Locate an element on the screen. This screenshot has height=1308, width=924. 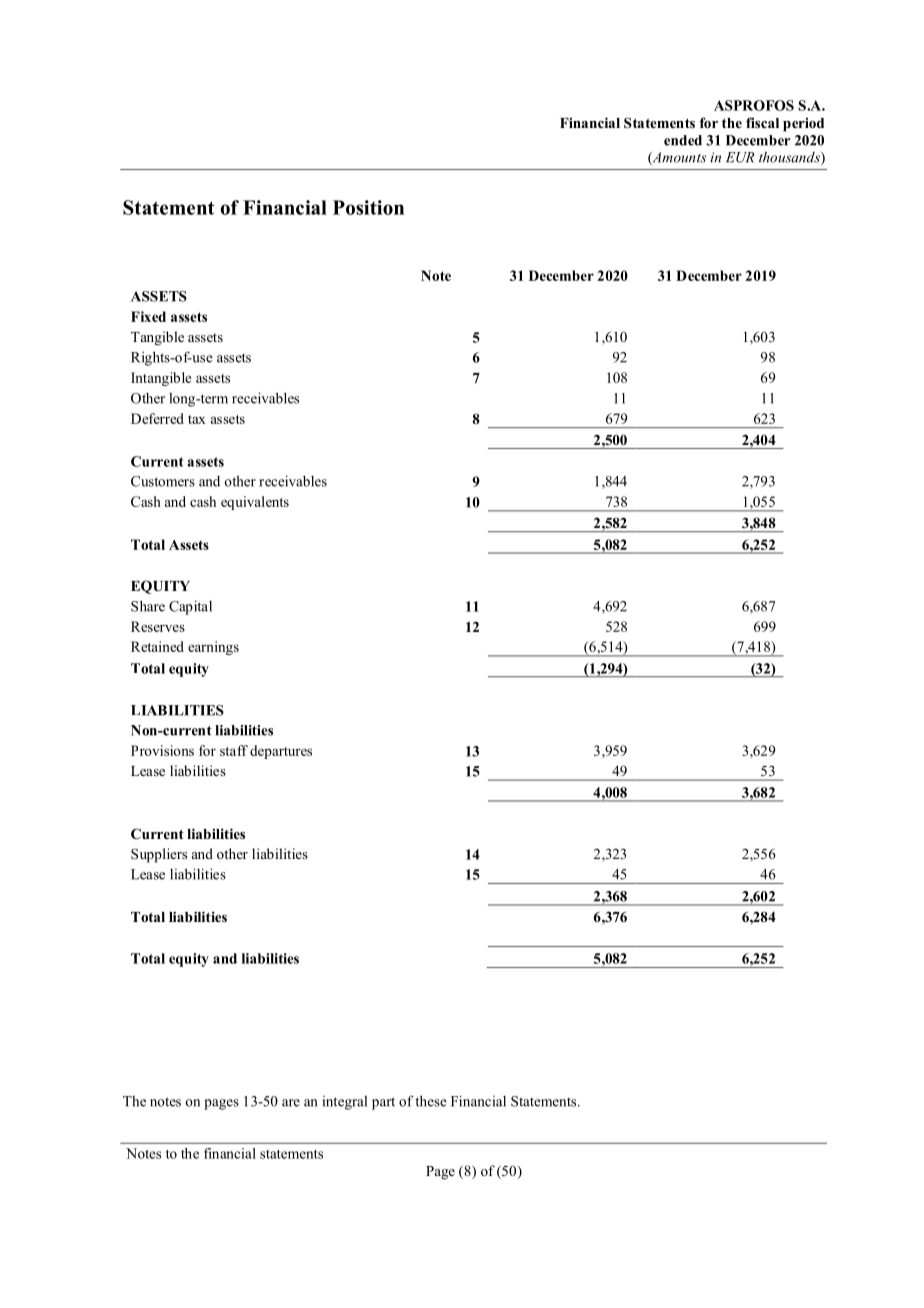
Capital is located at coordinates (190, 607).
